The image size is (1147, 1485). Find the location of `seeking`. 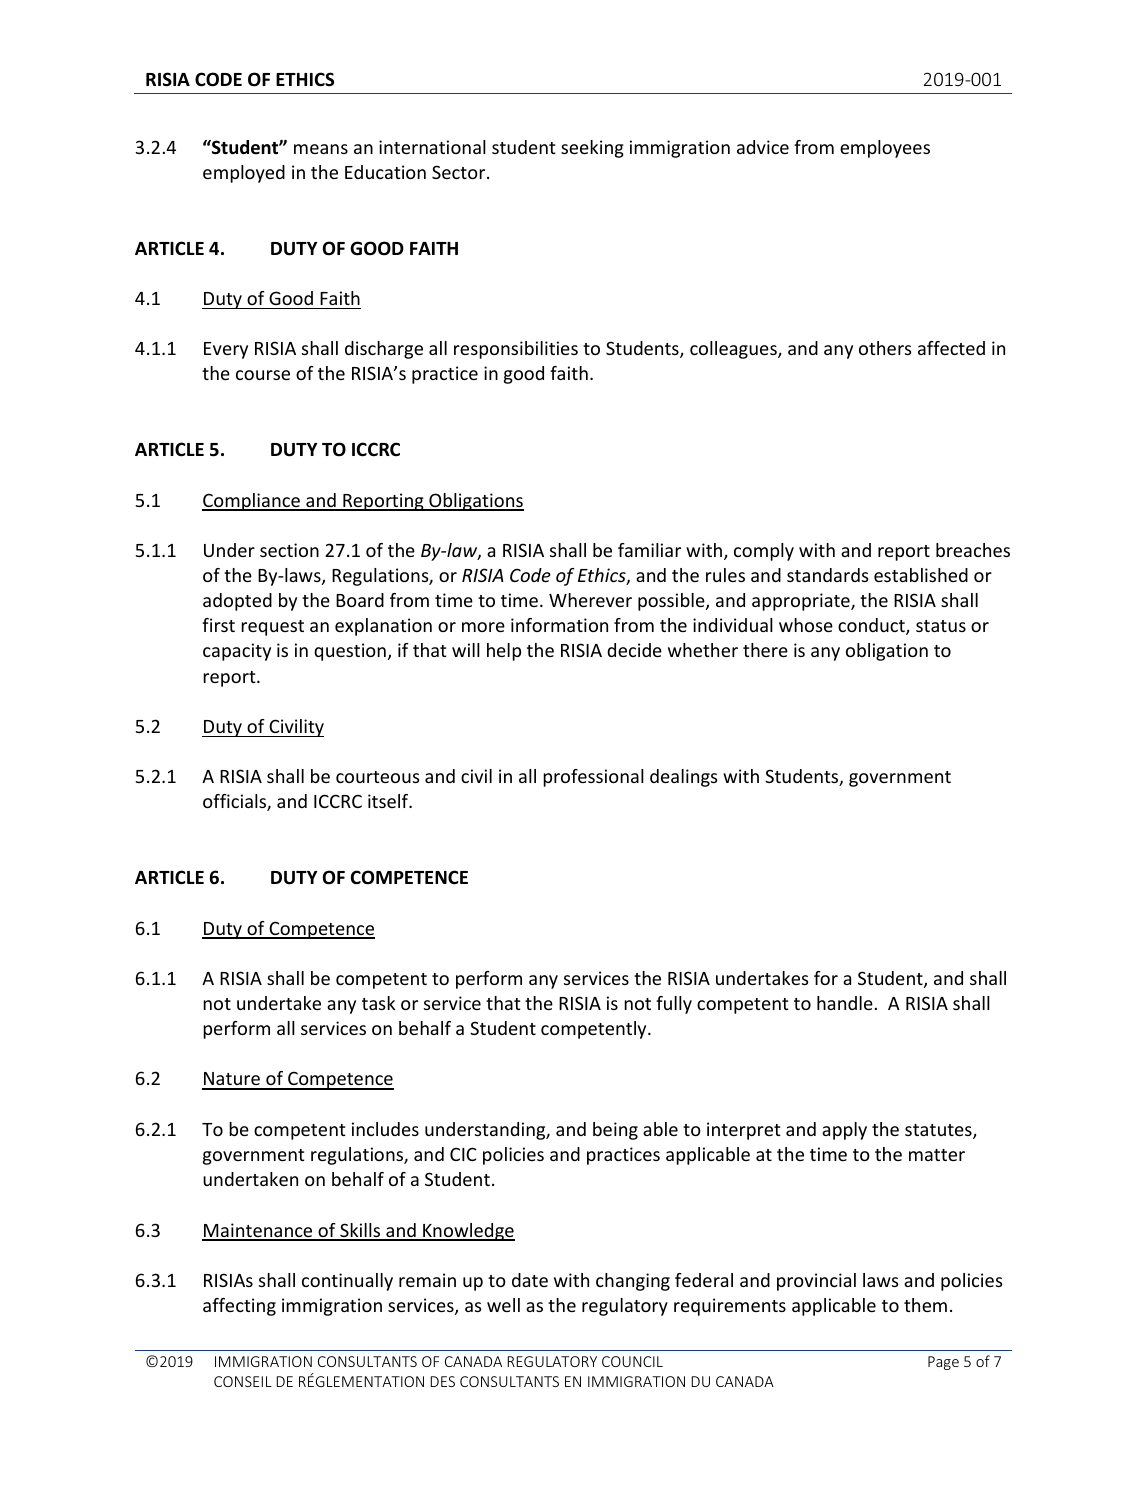

seeking is located at coordinates (592, 149).
